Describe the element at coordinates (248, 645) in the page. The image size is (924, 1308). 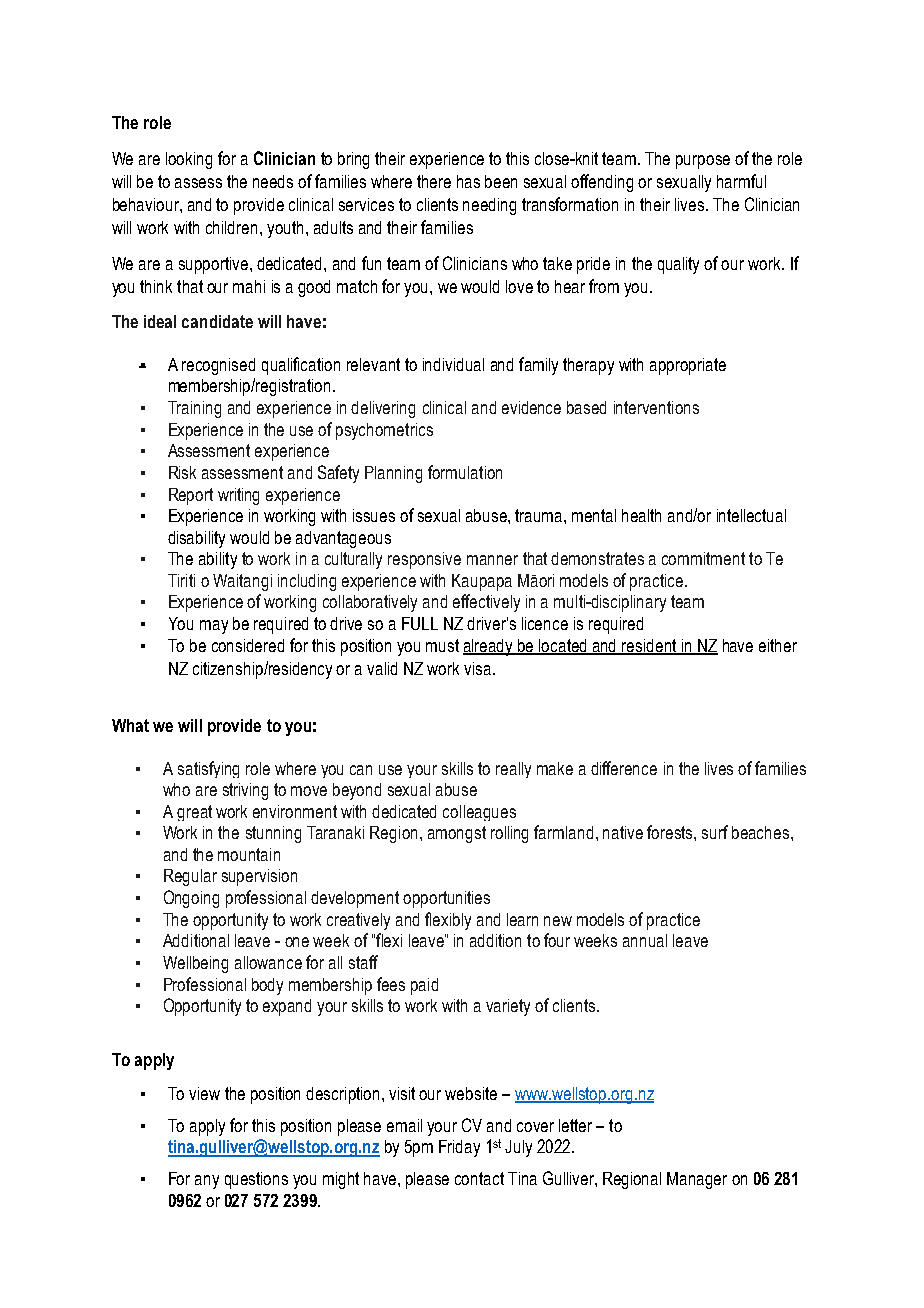
I see `considered` at that location.
